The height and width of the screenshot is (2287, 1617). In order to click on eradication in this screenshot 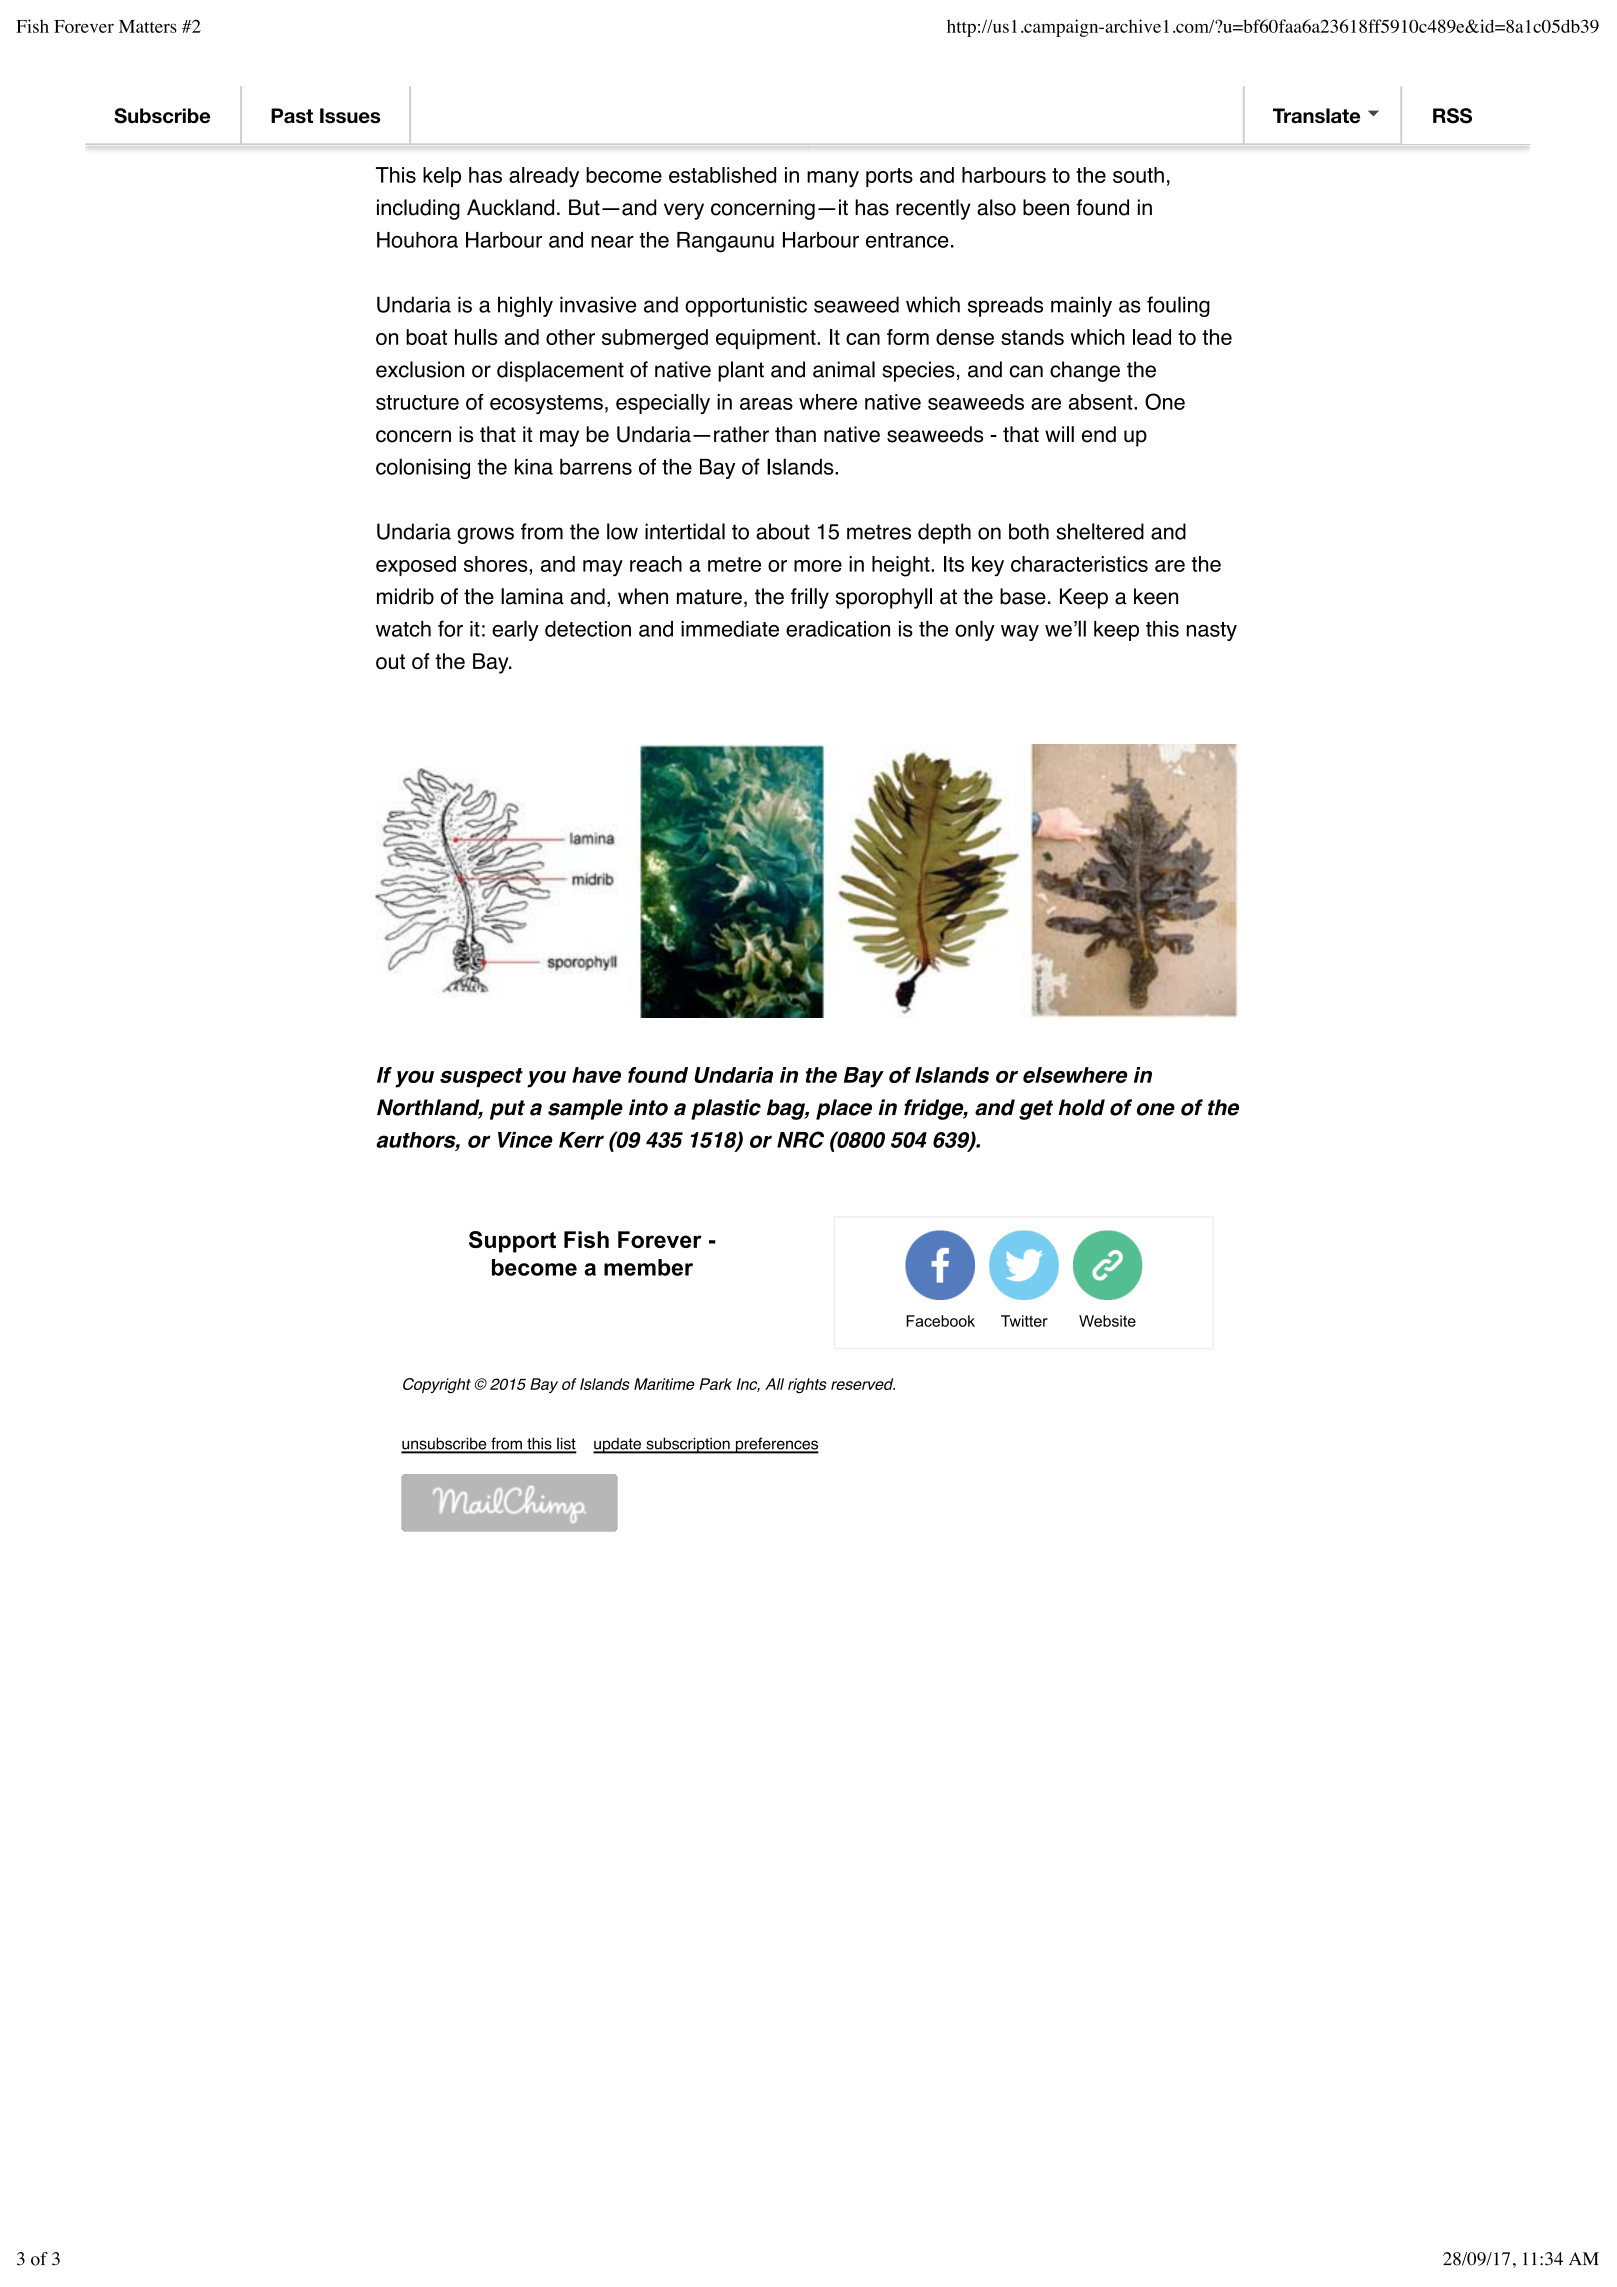, I will do `click(838, 629)`.
